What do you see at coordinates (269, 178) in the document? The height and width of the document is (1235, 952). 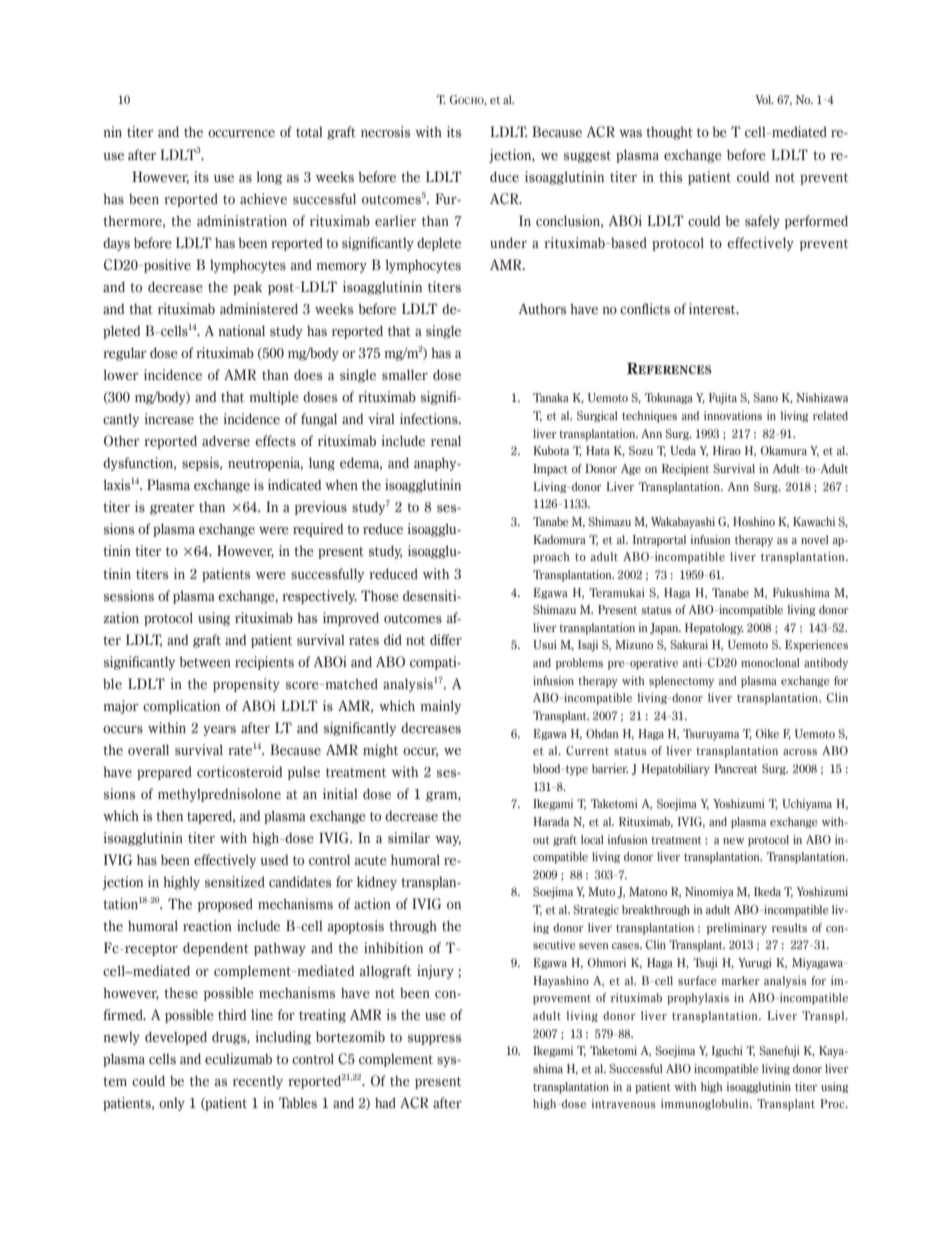 I see `long` at bounding box center [269, 178].
